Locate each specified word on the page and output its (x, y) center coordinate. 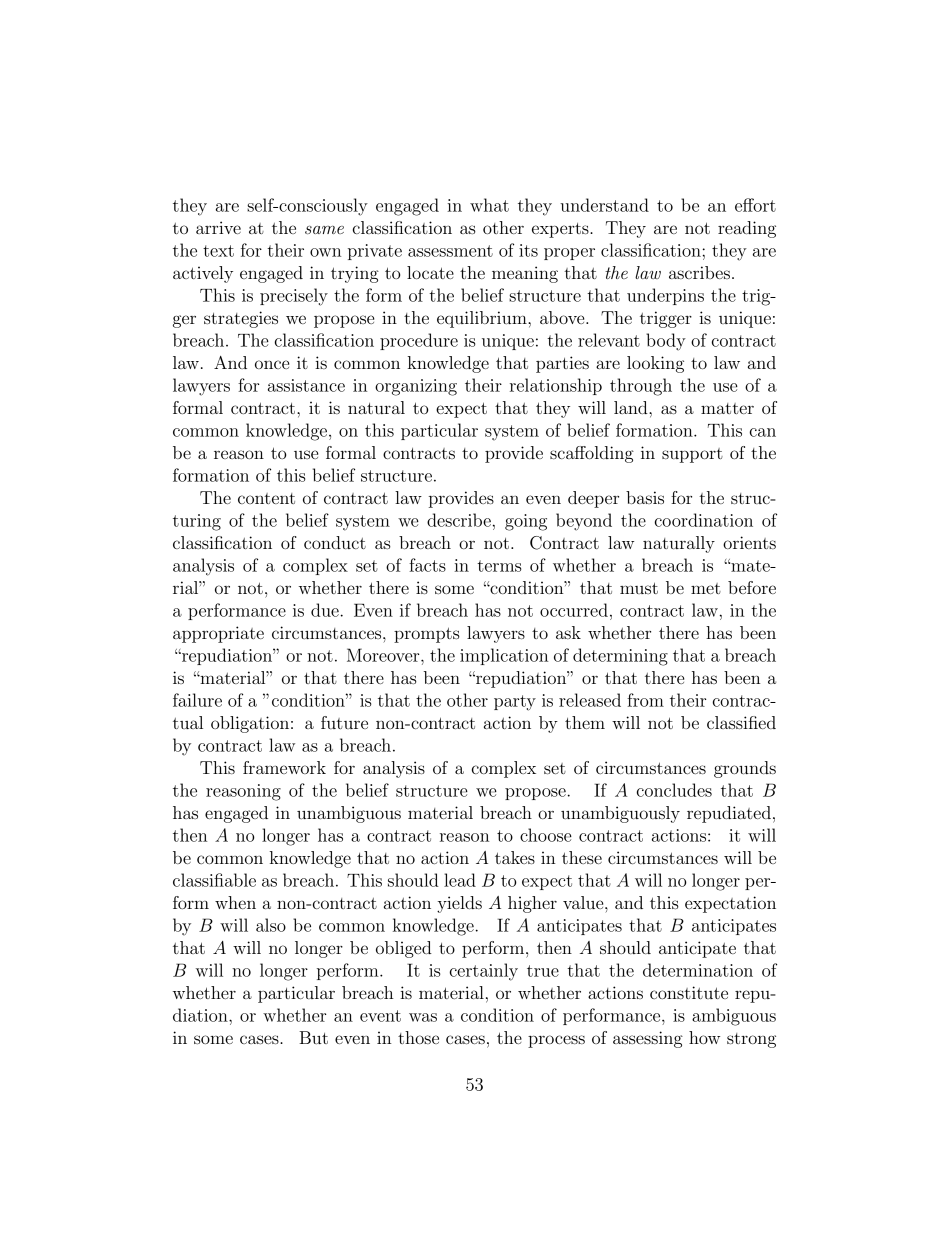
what (489, 205)
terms (499, 566)
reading (747, 229)
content (266, 498)
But (313, 1037)
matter (727, 408)
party (515, 703)
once (272, 364)
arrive (218, 227)
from (645, 700)
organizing (416, 387)
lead (460, 880)
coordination (704, 520)
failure (197, 700)
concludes (674, 790)
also (271, 925)
